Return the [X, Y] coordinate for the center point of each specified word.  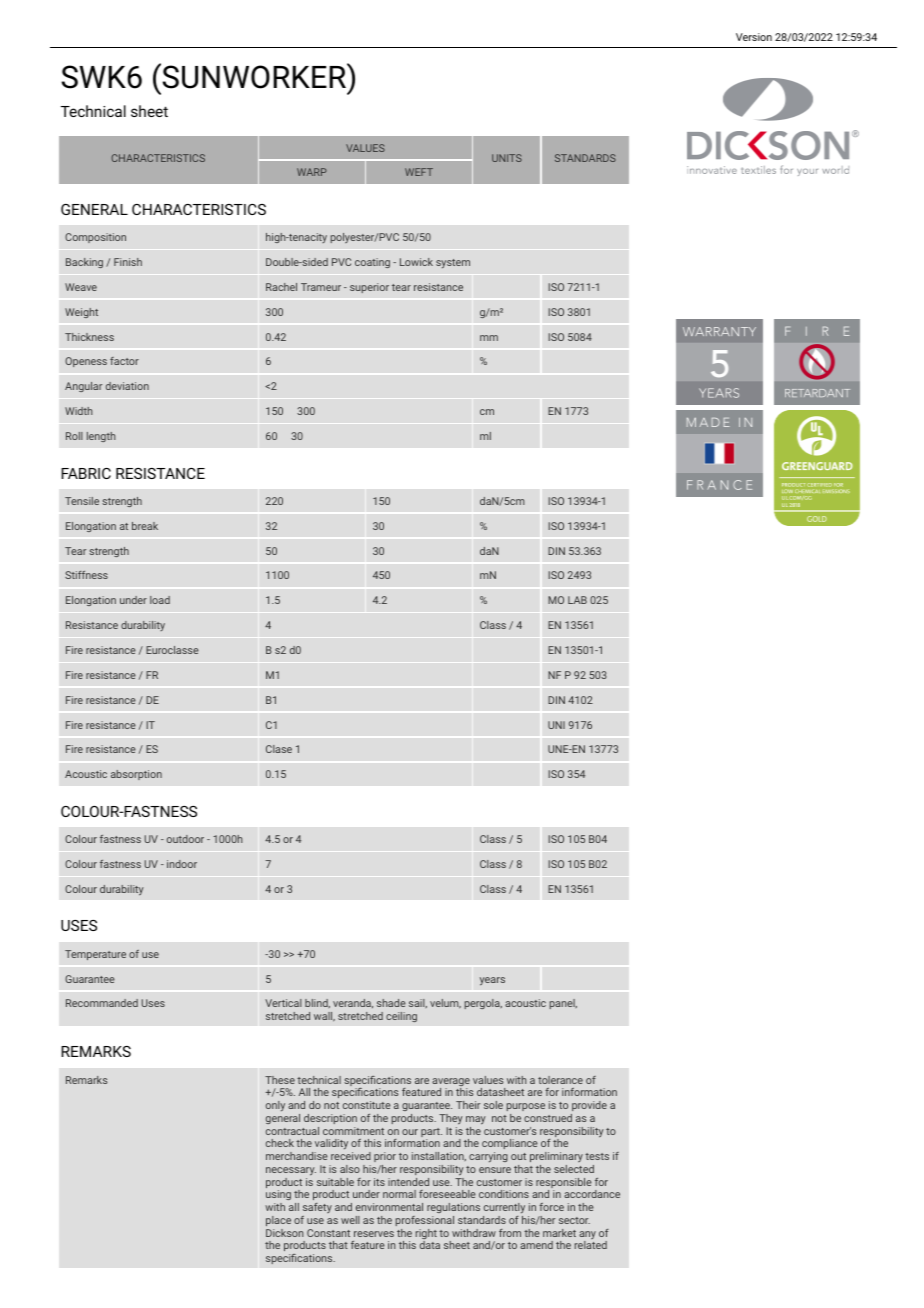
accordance [592, 1194]
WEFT [419, 172]
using [278, 1197]
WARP [312, 172]
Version [754, 37]
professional [424, 1221]
